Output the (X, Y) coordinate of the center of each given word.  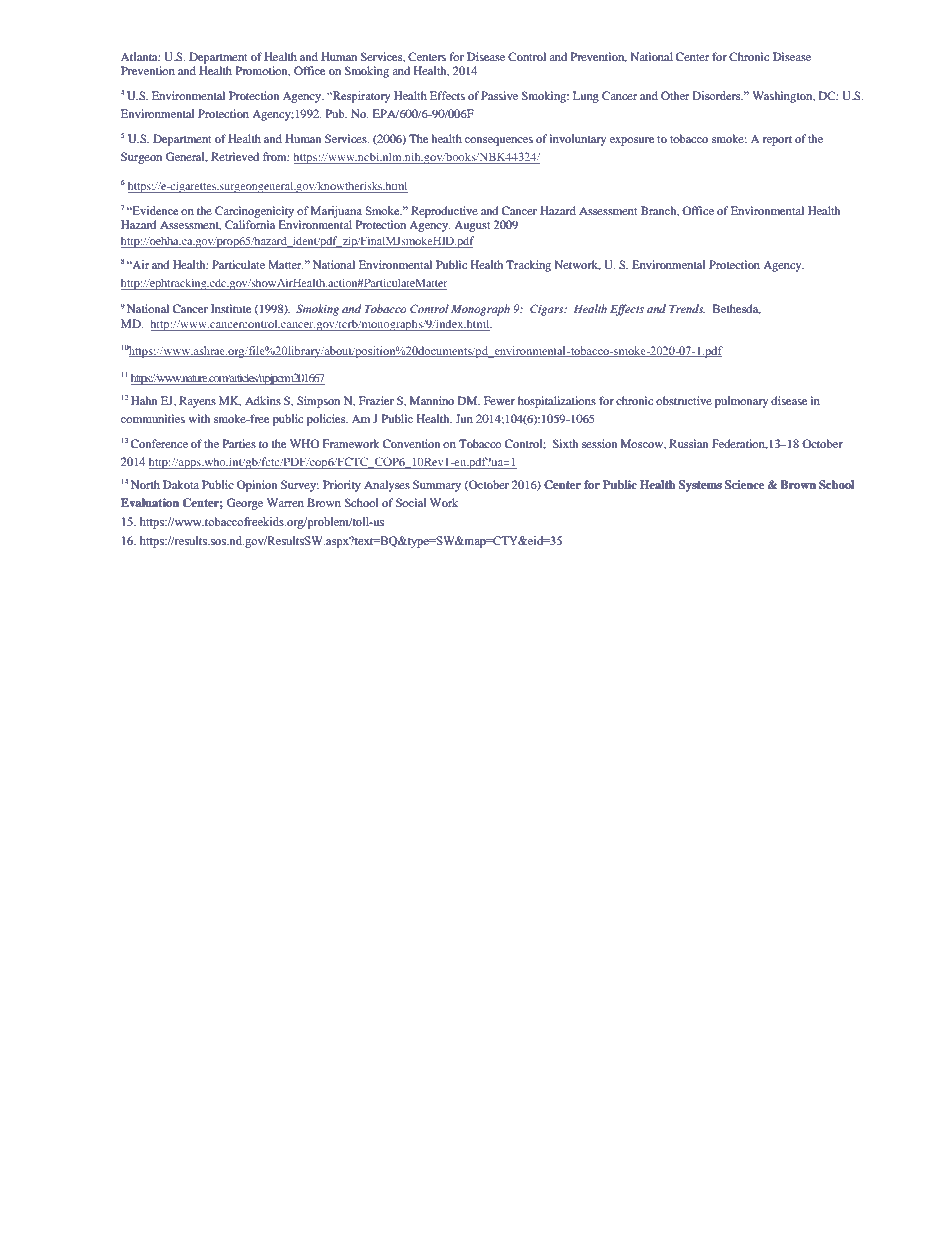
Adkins (263, 400)
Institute (231, 308)
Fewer (499, 400)
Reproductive (444, 212)
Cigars (548, 310)
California (250, 224)
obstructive (684, 400)
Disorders (717, 95)
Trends (687, 308)
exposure (632, 141)
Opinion (257, 486)
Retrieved (235, 156)
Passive (499, 95)
